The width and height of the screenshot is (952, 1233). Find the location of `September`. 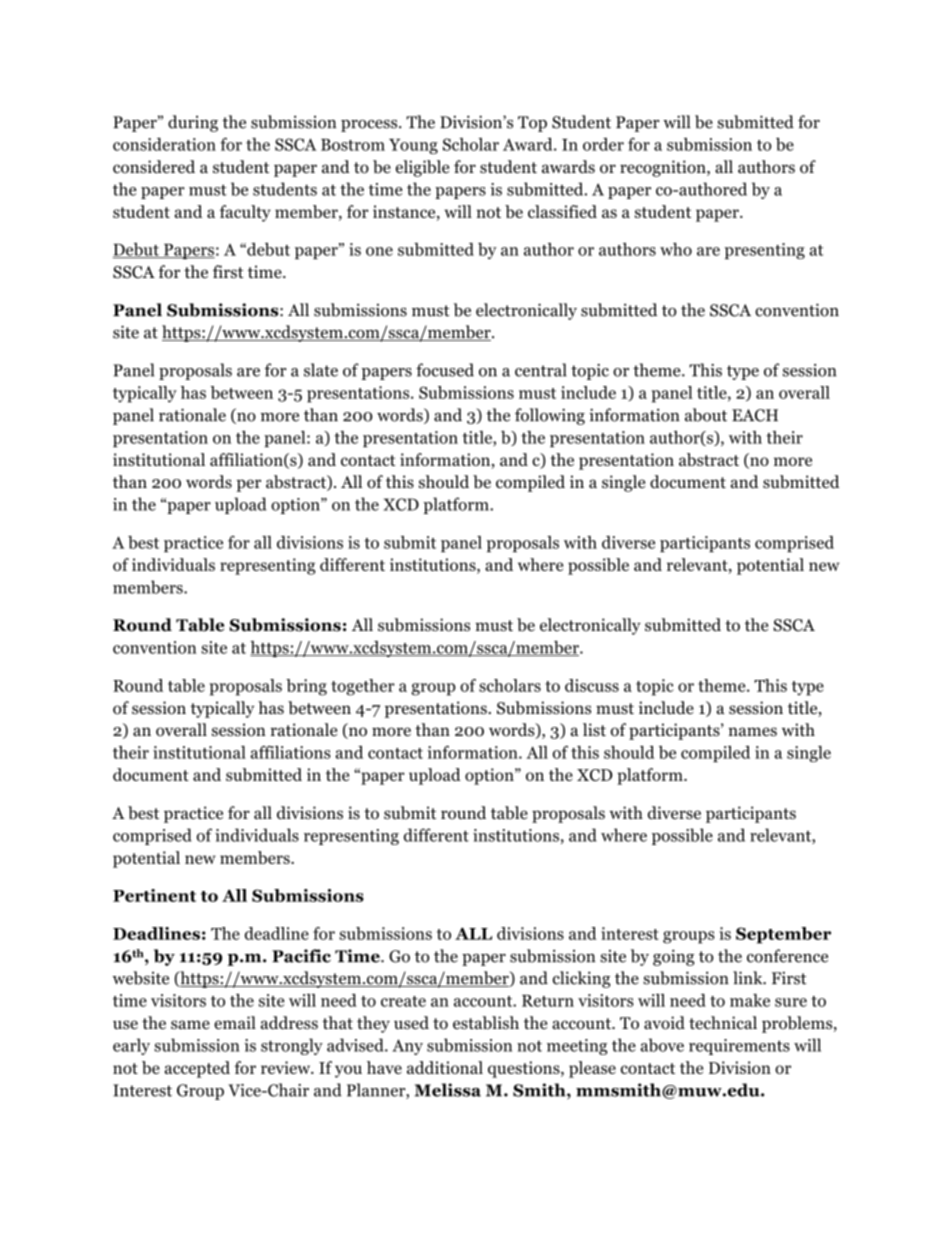

September is located at coordinates (783, 935).
